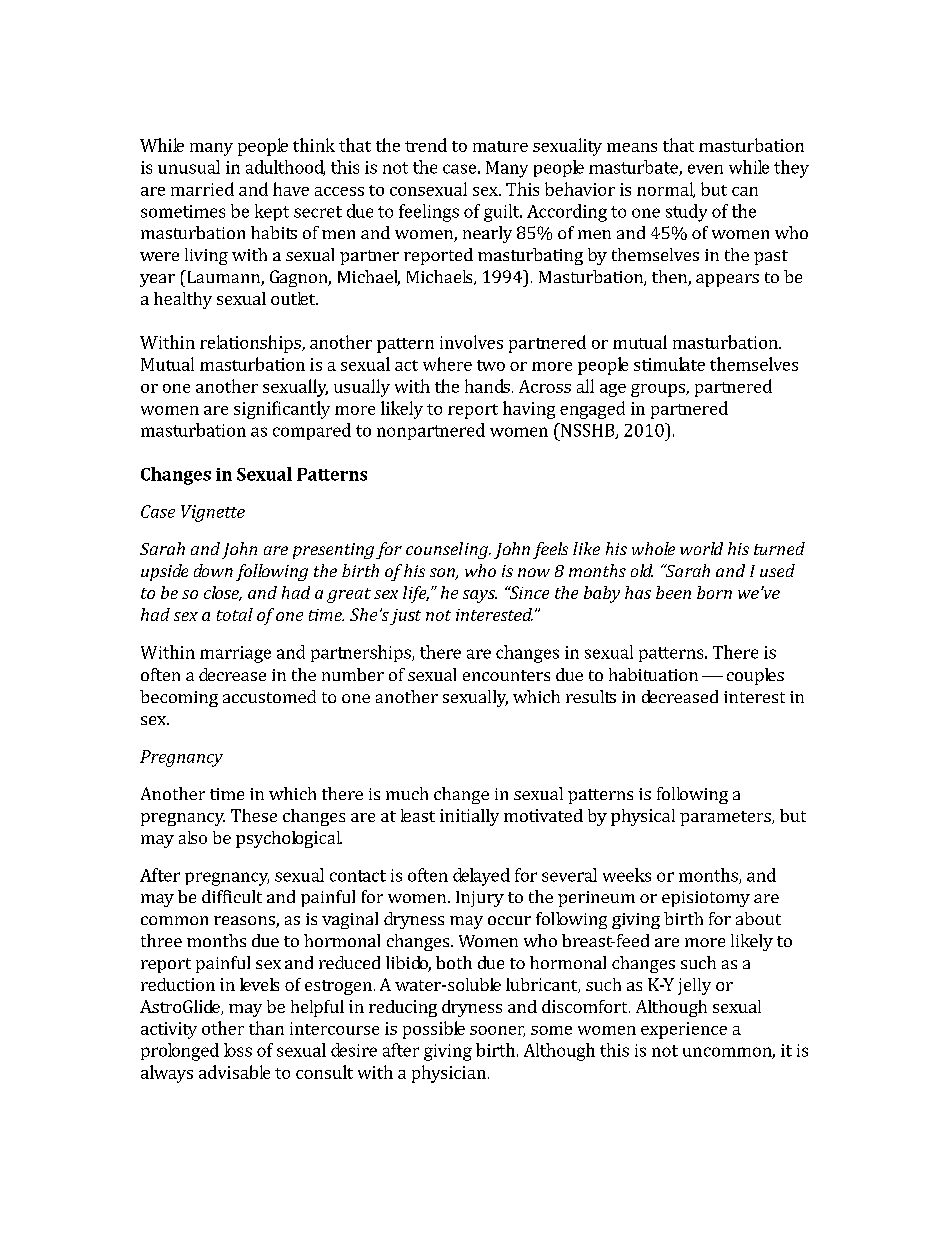  What do you see at coordinates (480, 596) in the screenshot?
I see `says` at bounding box center [480, 596].
